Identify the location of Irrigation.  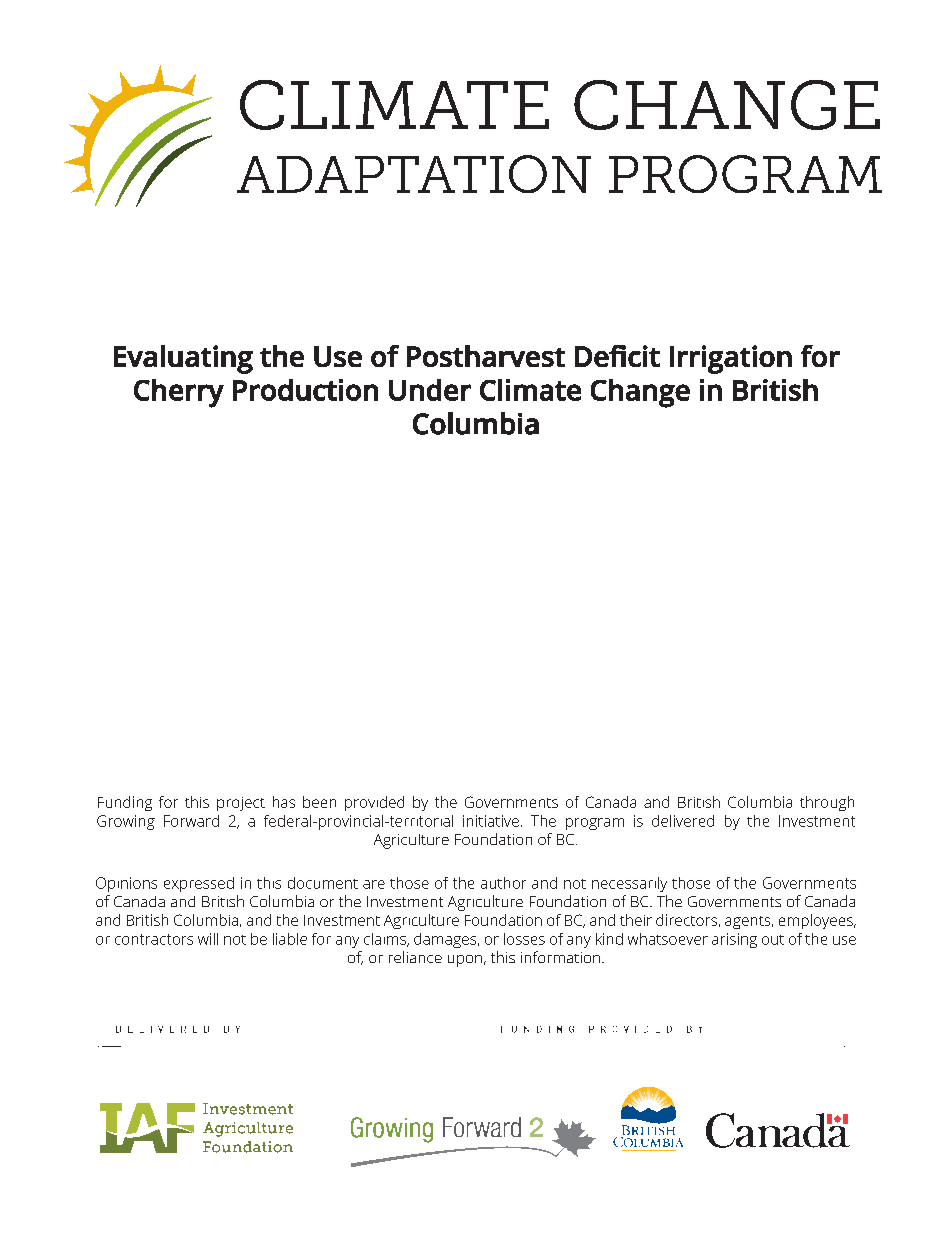
(731, 359).
